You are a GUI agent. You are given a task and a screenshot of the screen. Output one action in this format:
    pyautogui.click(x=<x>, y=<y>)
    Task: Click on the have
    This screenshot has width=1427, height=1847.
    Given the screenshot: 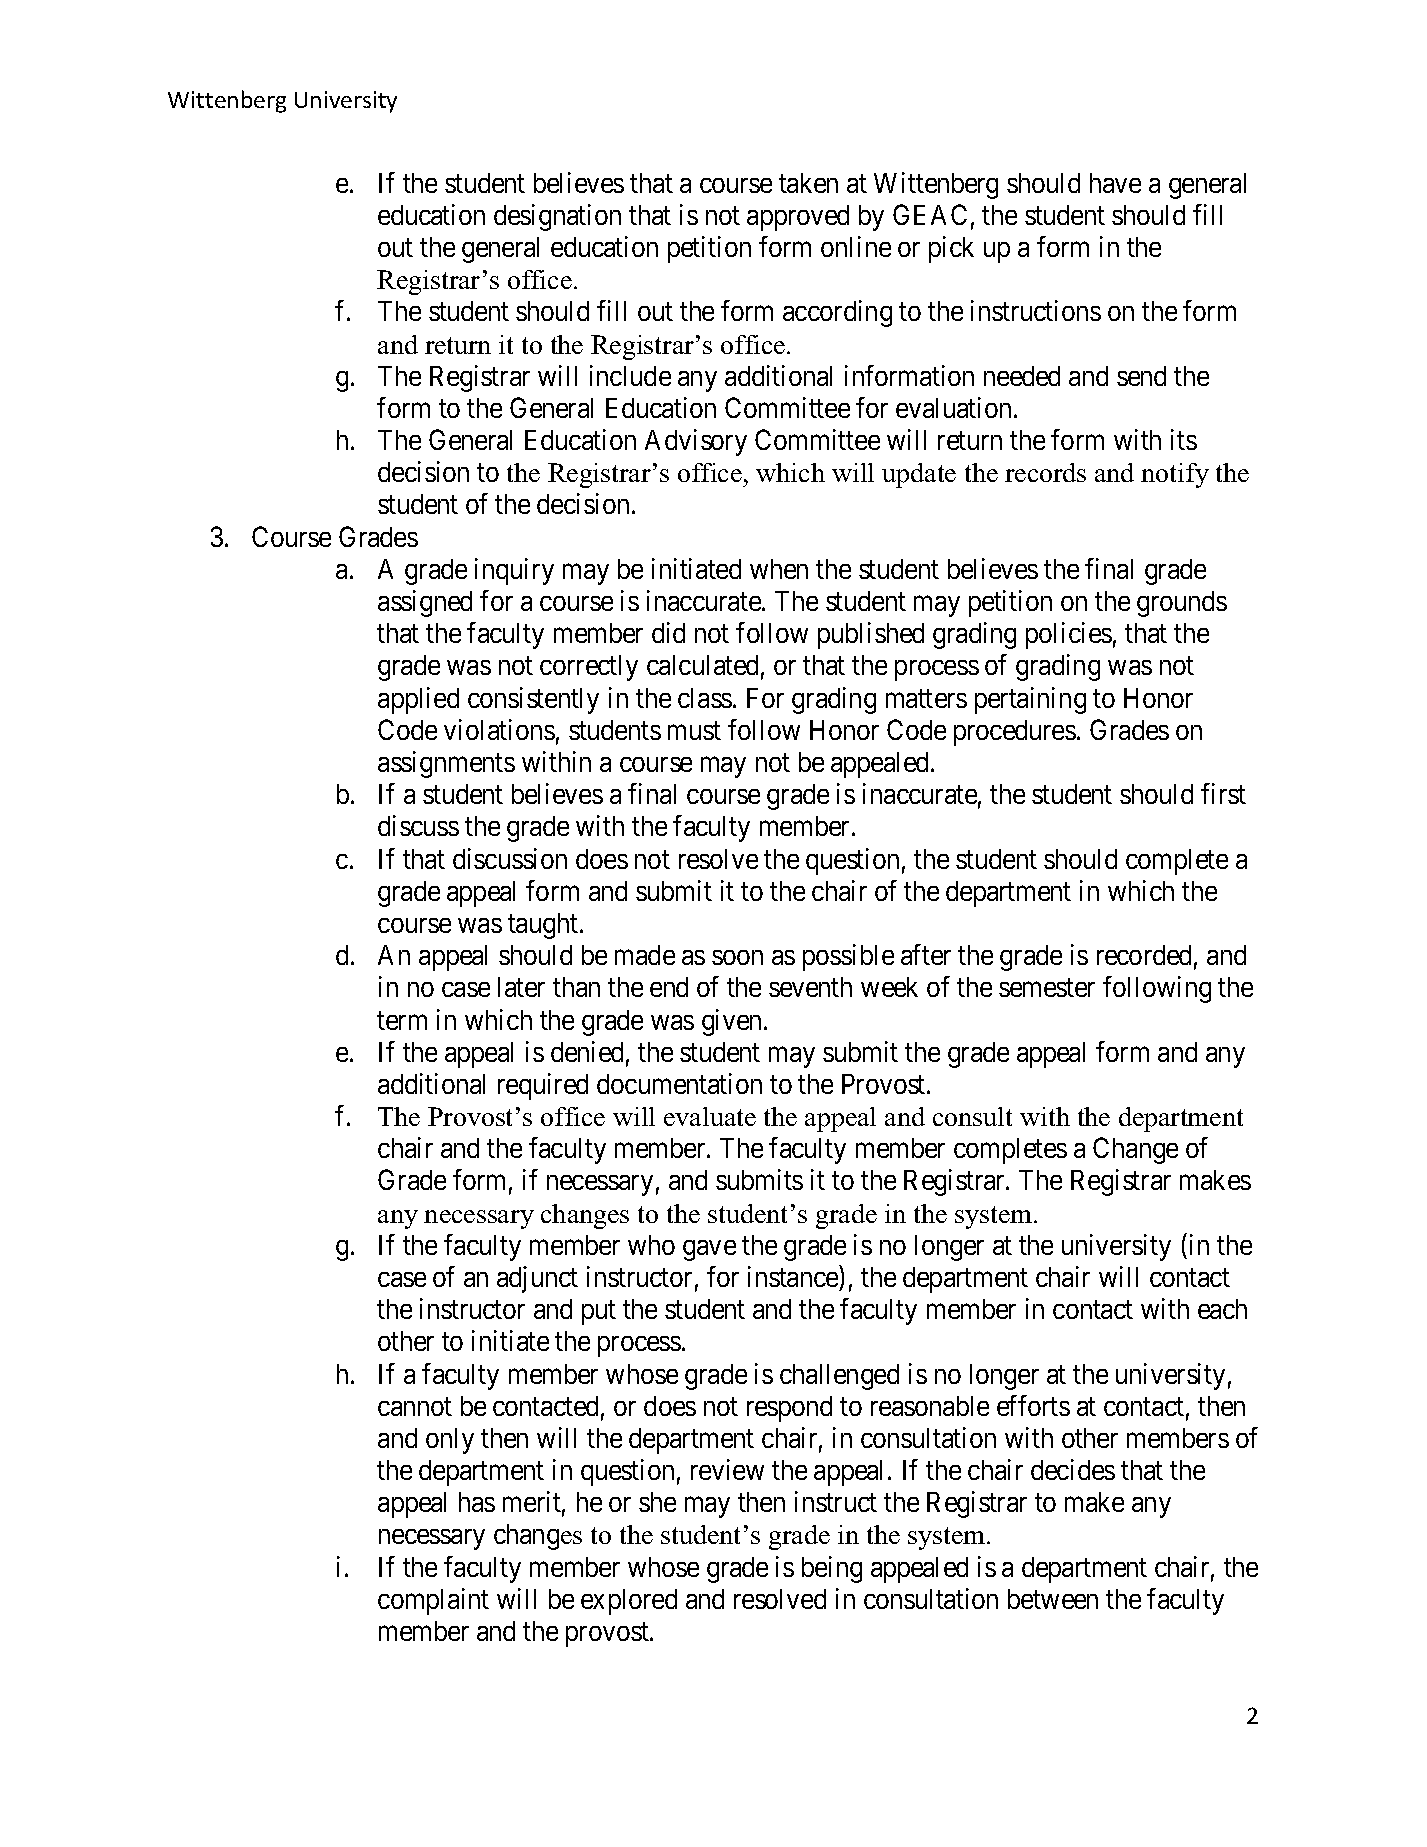 What is the action you would take?
    pyautogui.click(x=1115, y=183)
